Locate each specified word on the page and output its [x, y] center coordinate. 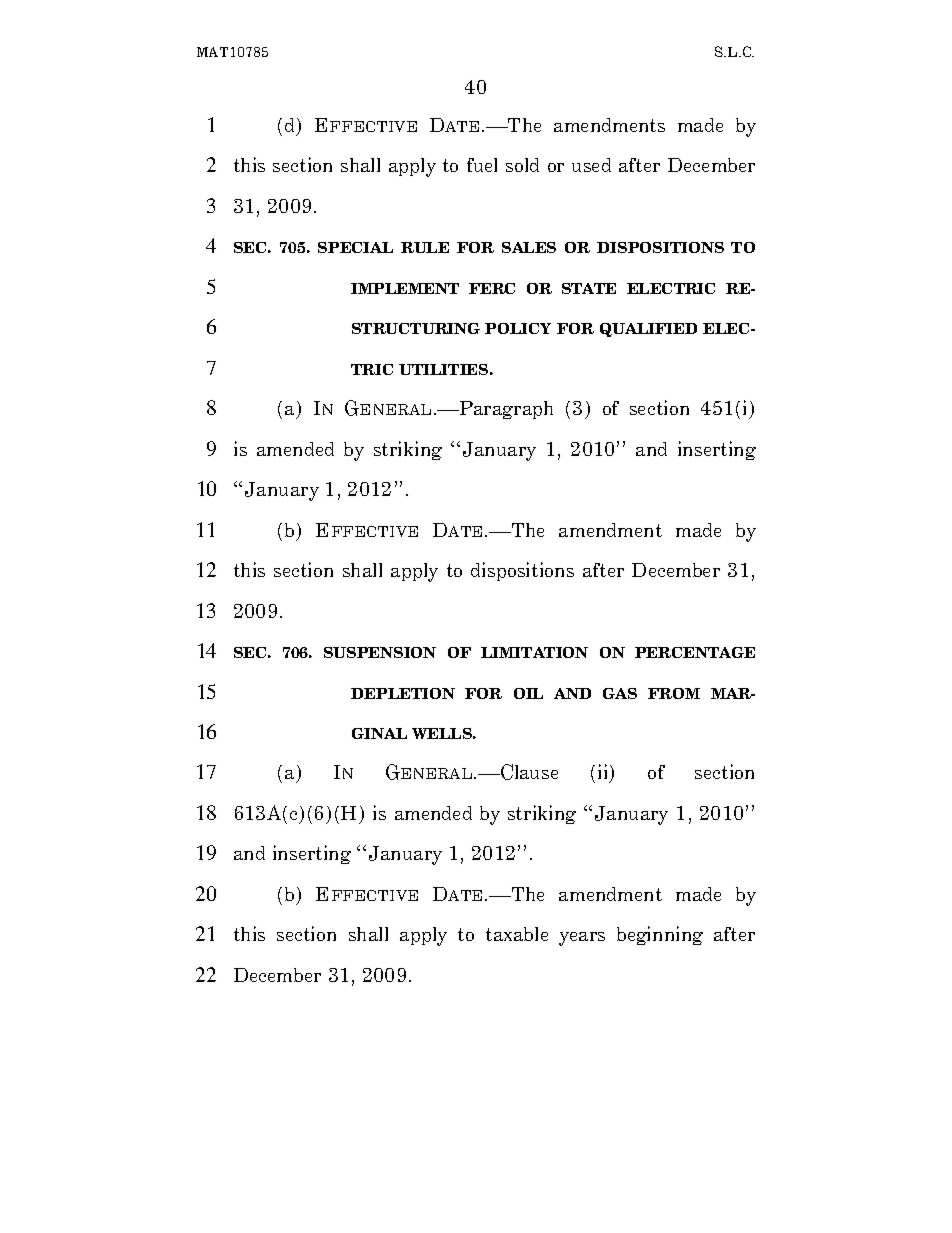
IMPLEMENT [405, 288]
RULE [425, 247]
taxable [517, 934]
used [591, 165]
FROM [674, 693]
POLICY [518, 328]
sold [522, 165]
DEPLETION [403, 693]
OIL [528, 693]
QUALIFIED [648, 330]
